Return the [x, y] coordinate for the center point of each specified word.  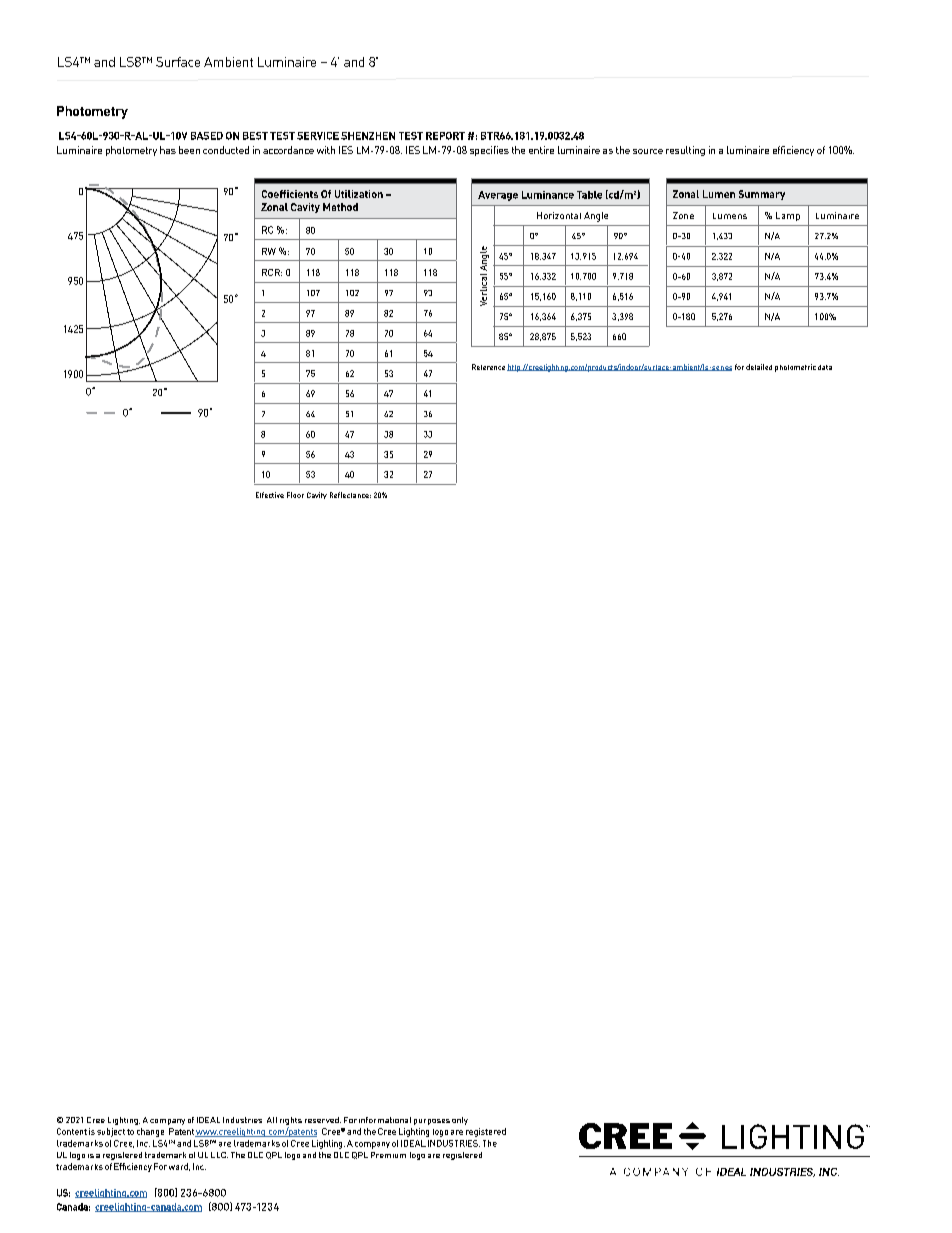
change [150, 1132]
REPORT [445, 136]
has [168, 150]
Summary [762, 195]
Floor [295, 495]
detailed [759, 367]
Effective [270, 495]
